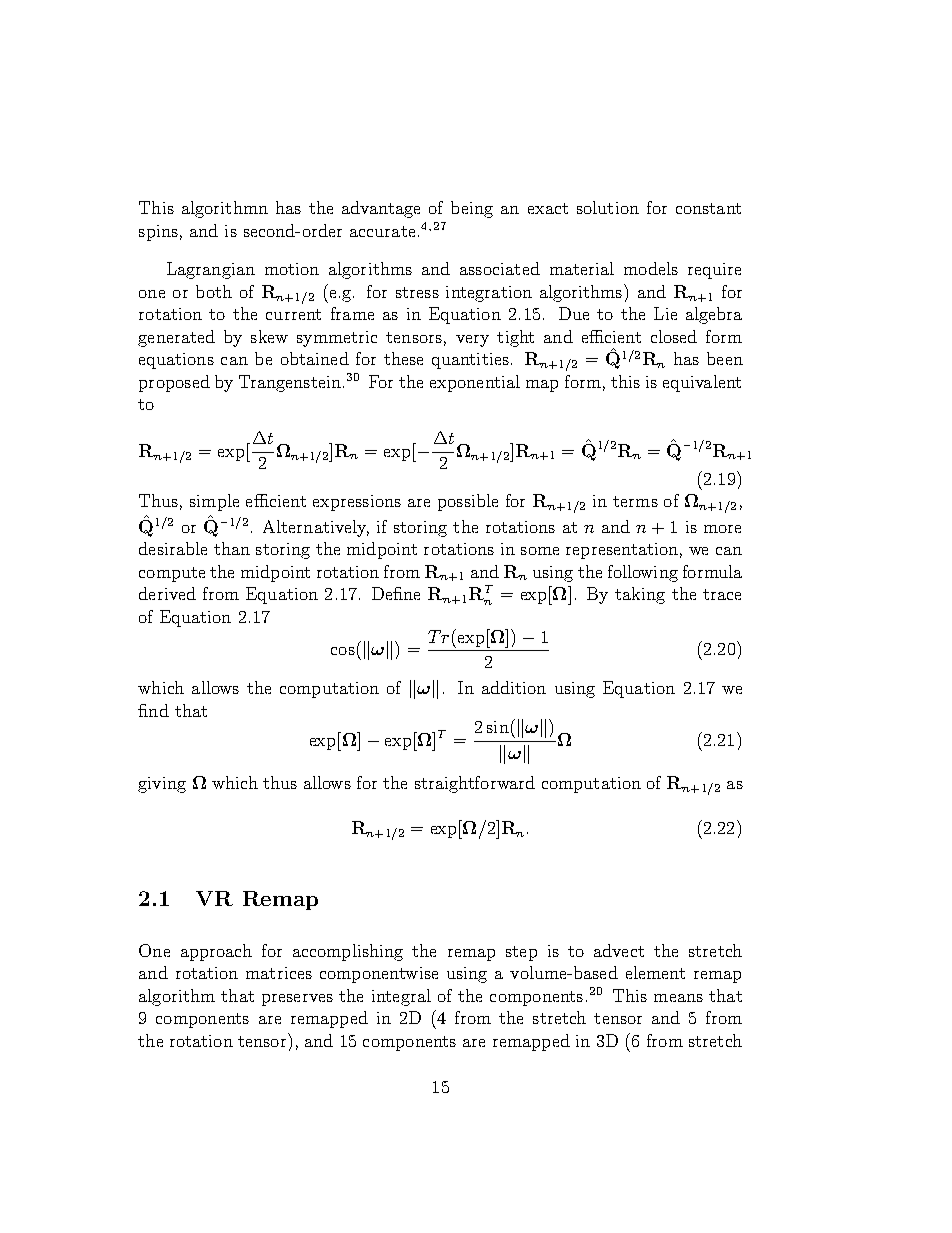  Describe the element at coordinates (472, 209) in the document. I see `being` at that location.
